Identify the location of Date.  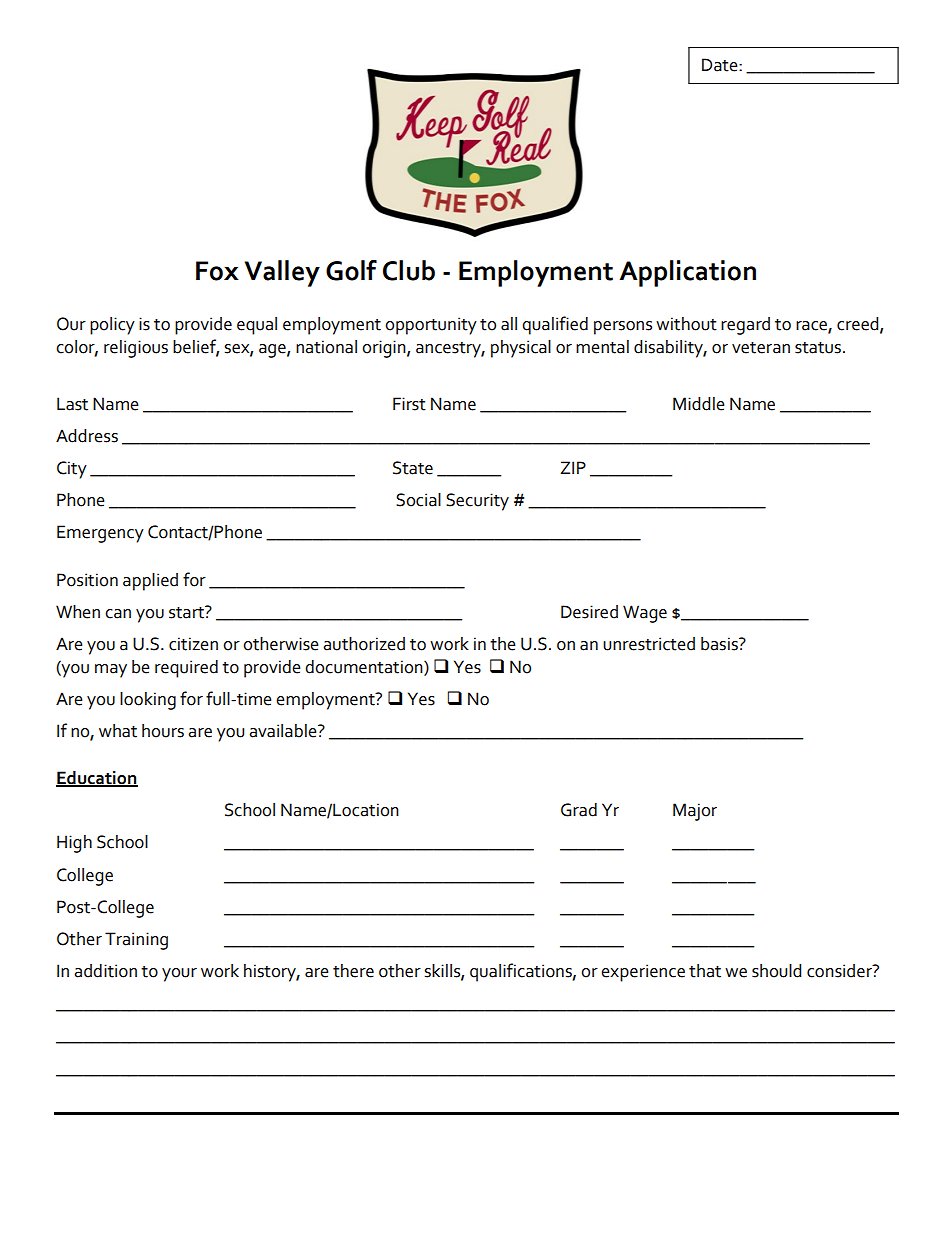
(721, 65).
